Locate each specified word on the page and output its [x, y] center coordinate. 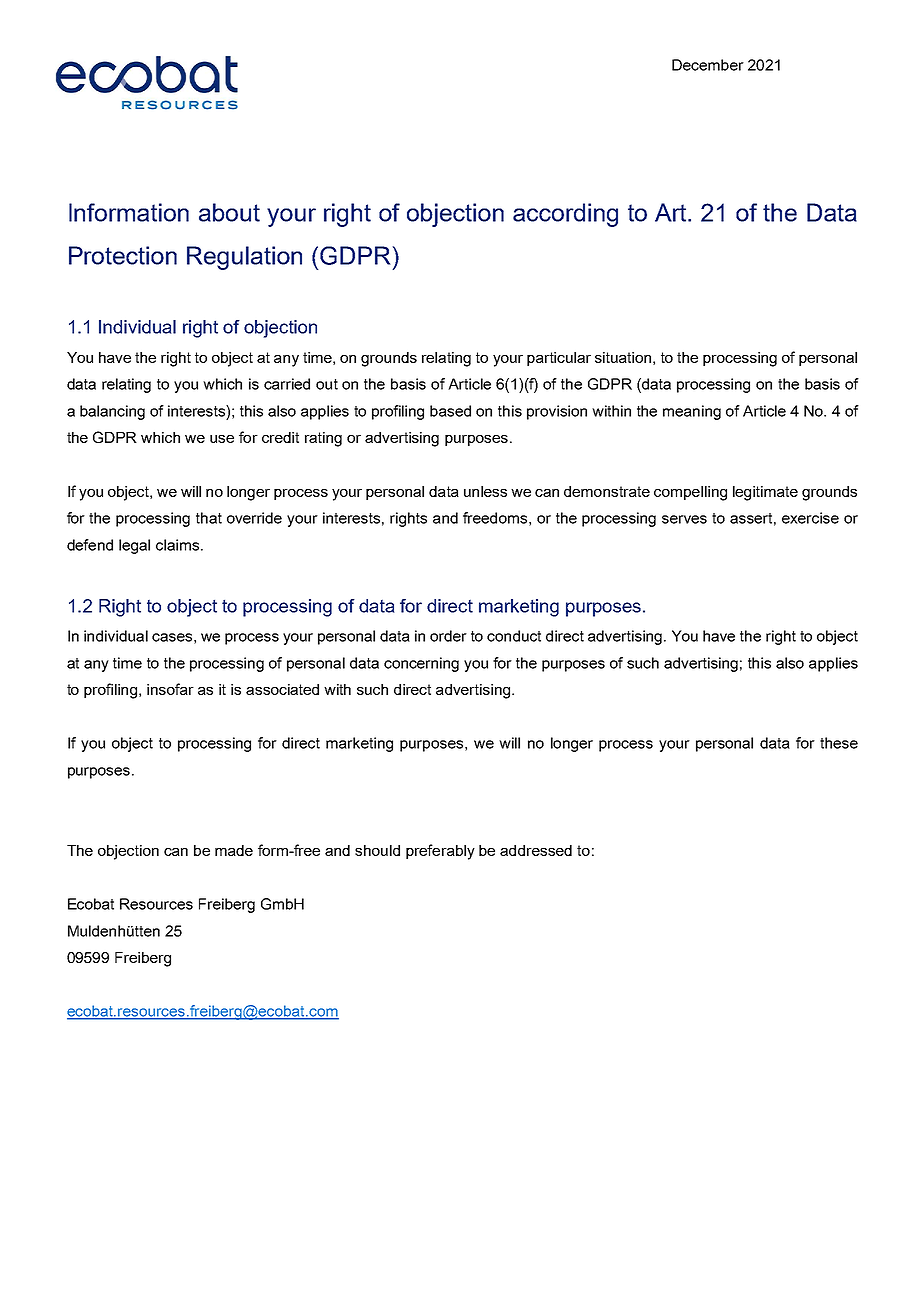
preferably [440, 852]
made [234, 850]
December [708, 65]
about [229, 212]
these [839, 743]
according [565, 215]
